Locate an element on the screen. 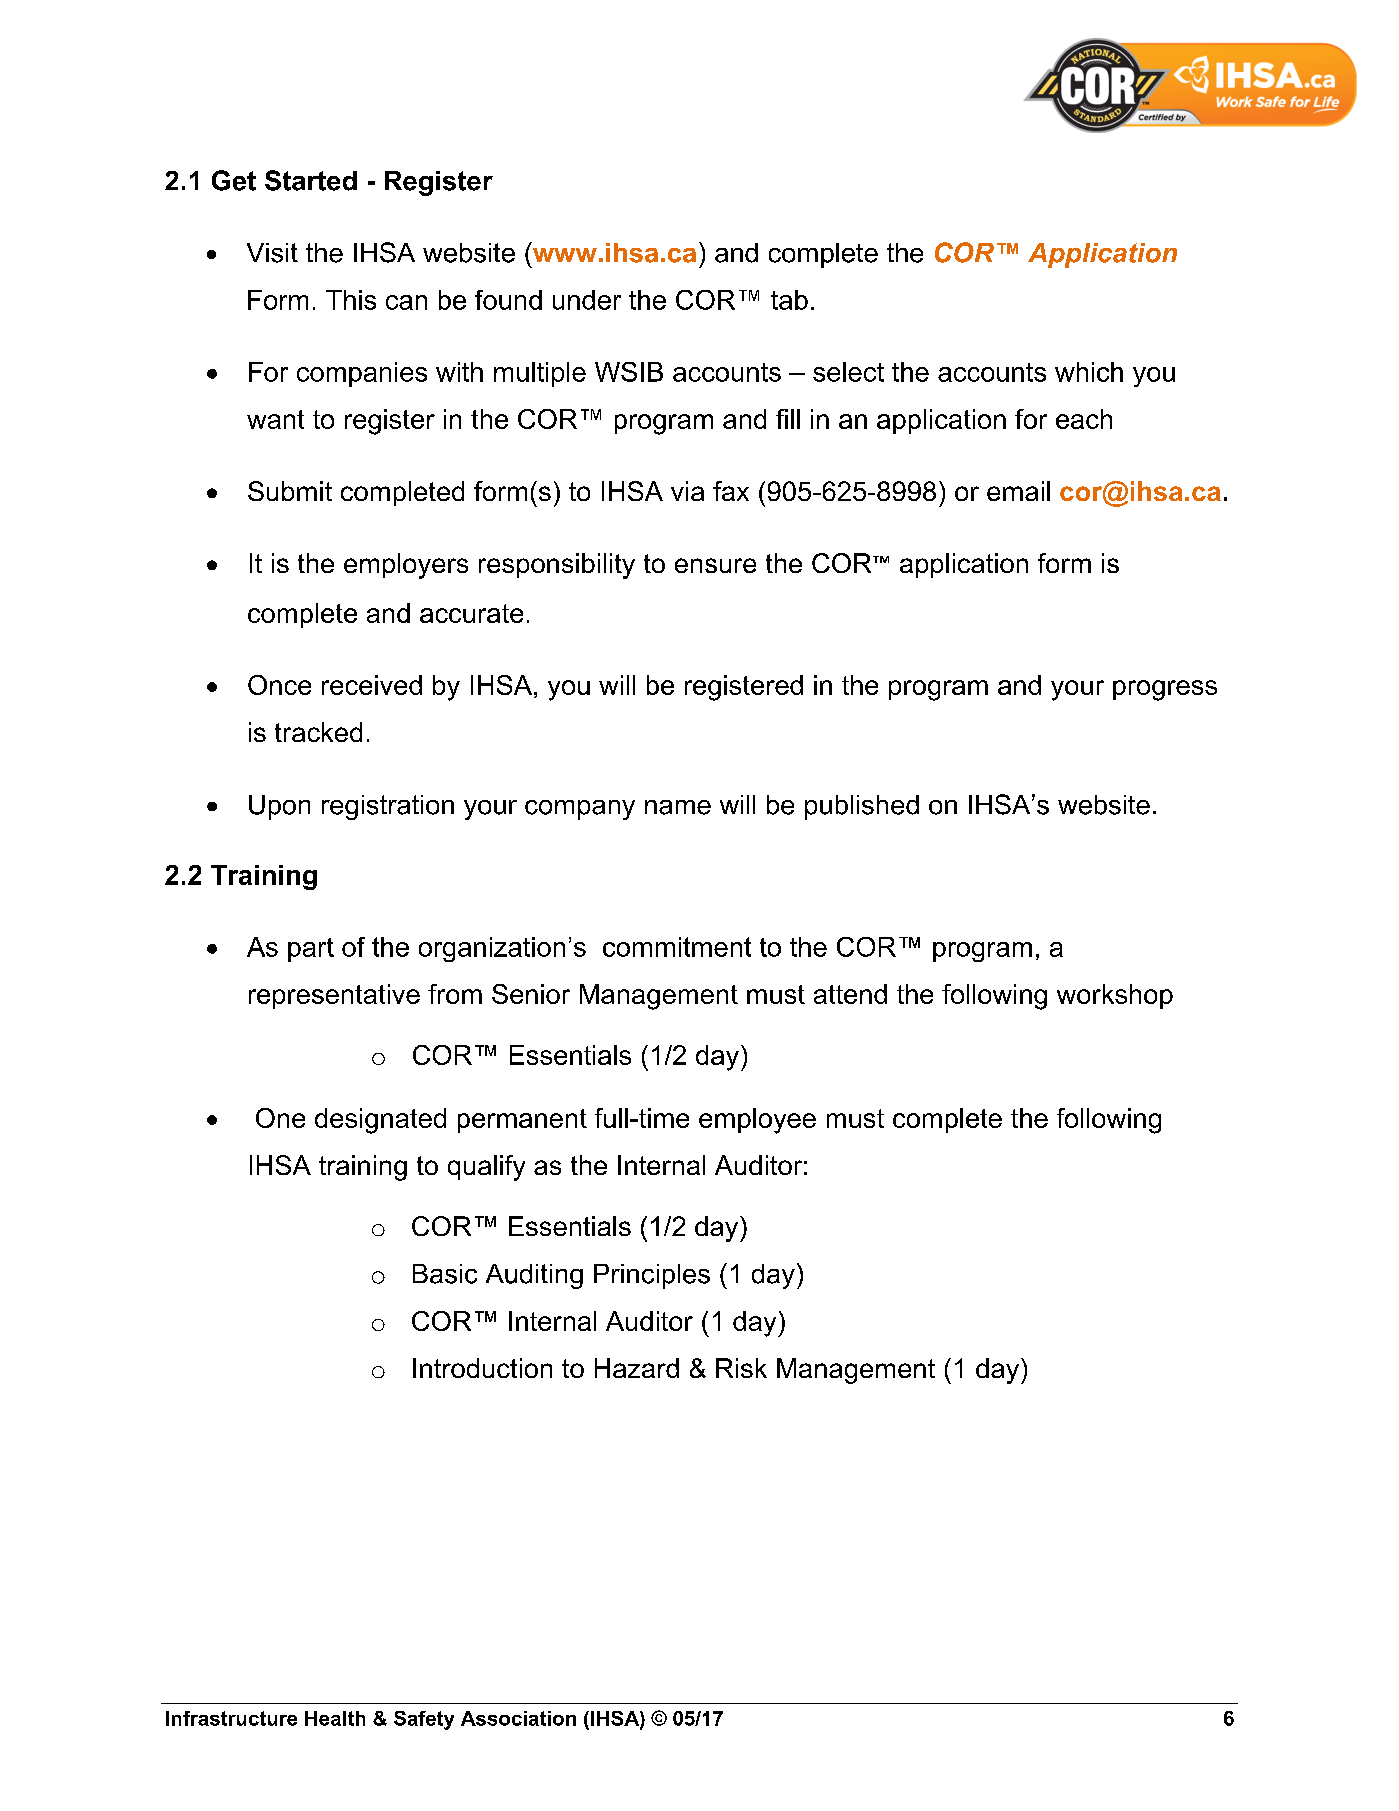  employers is located at coordinates (406, 566).
